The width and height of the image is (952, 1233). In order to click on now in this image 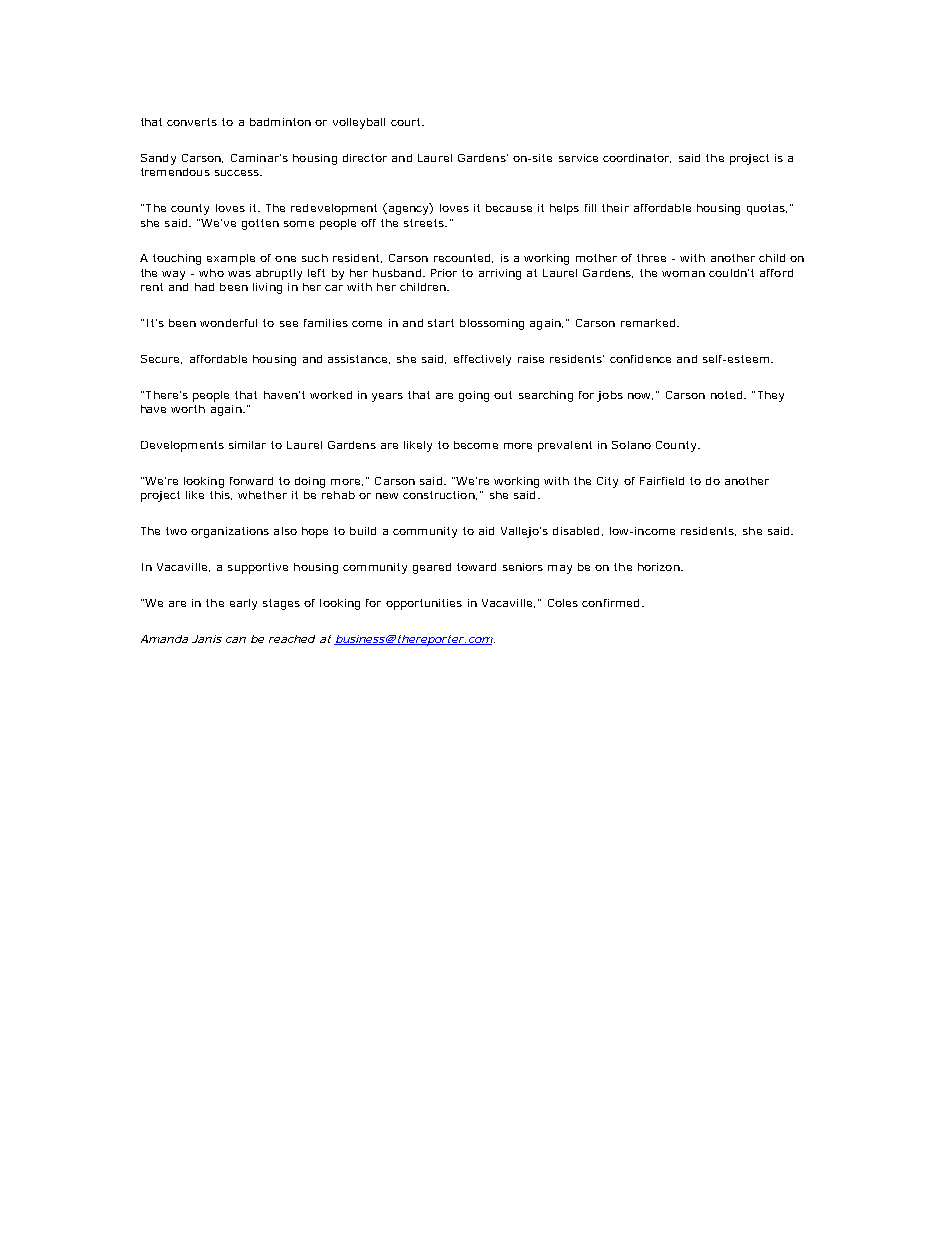, I will do `click(640, 396)`.
